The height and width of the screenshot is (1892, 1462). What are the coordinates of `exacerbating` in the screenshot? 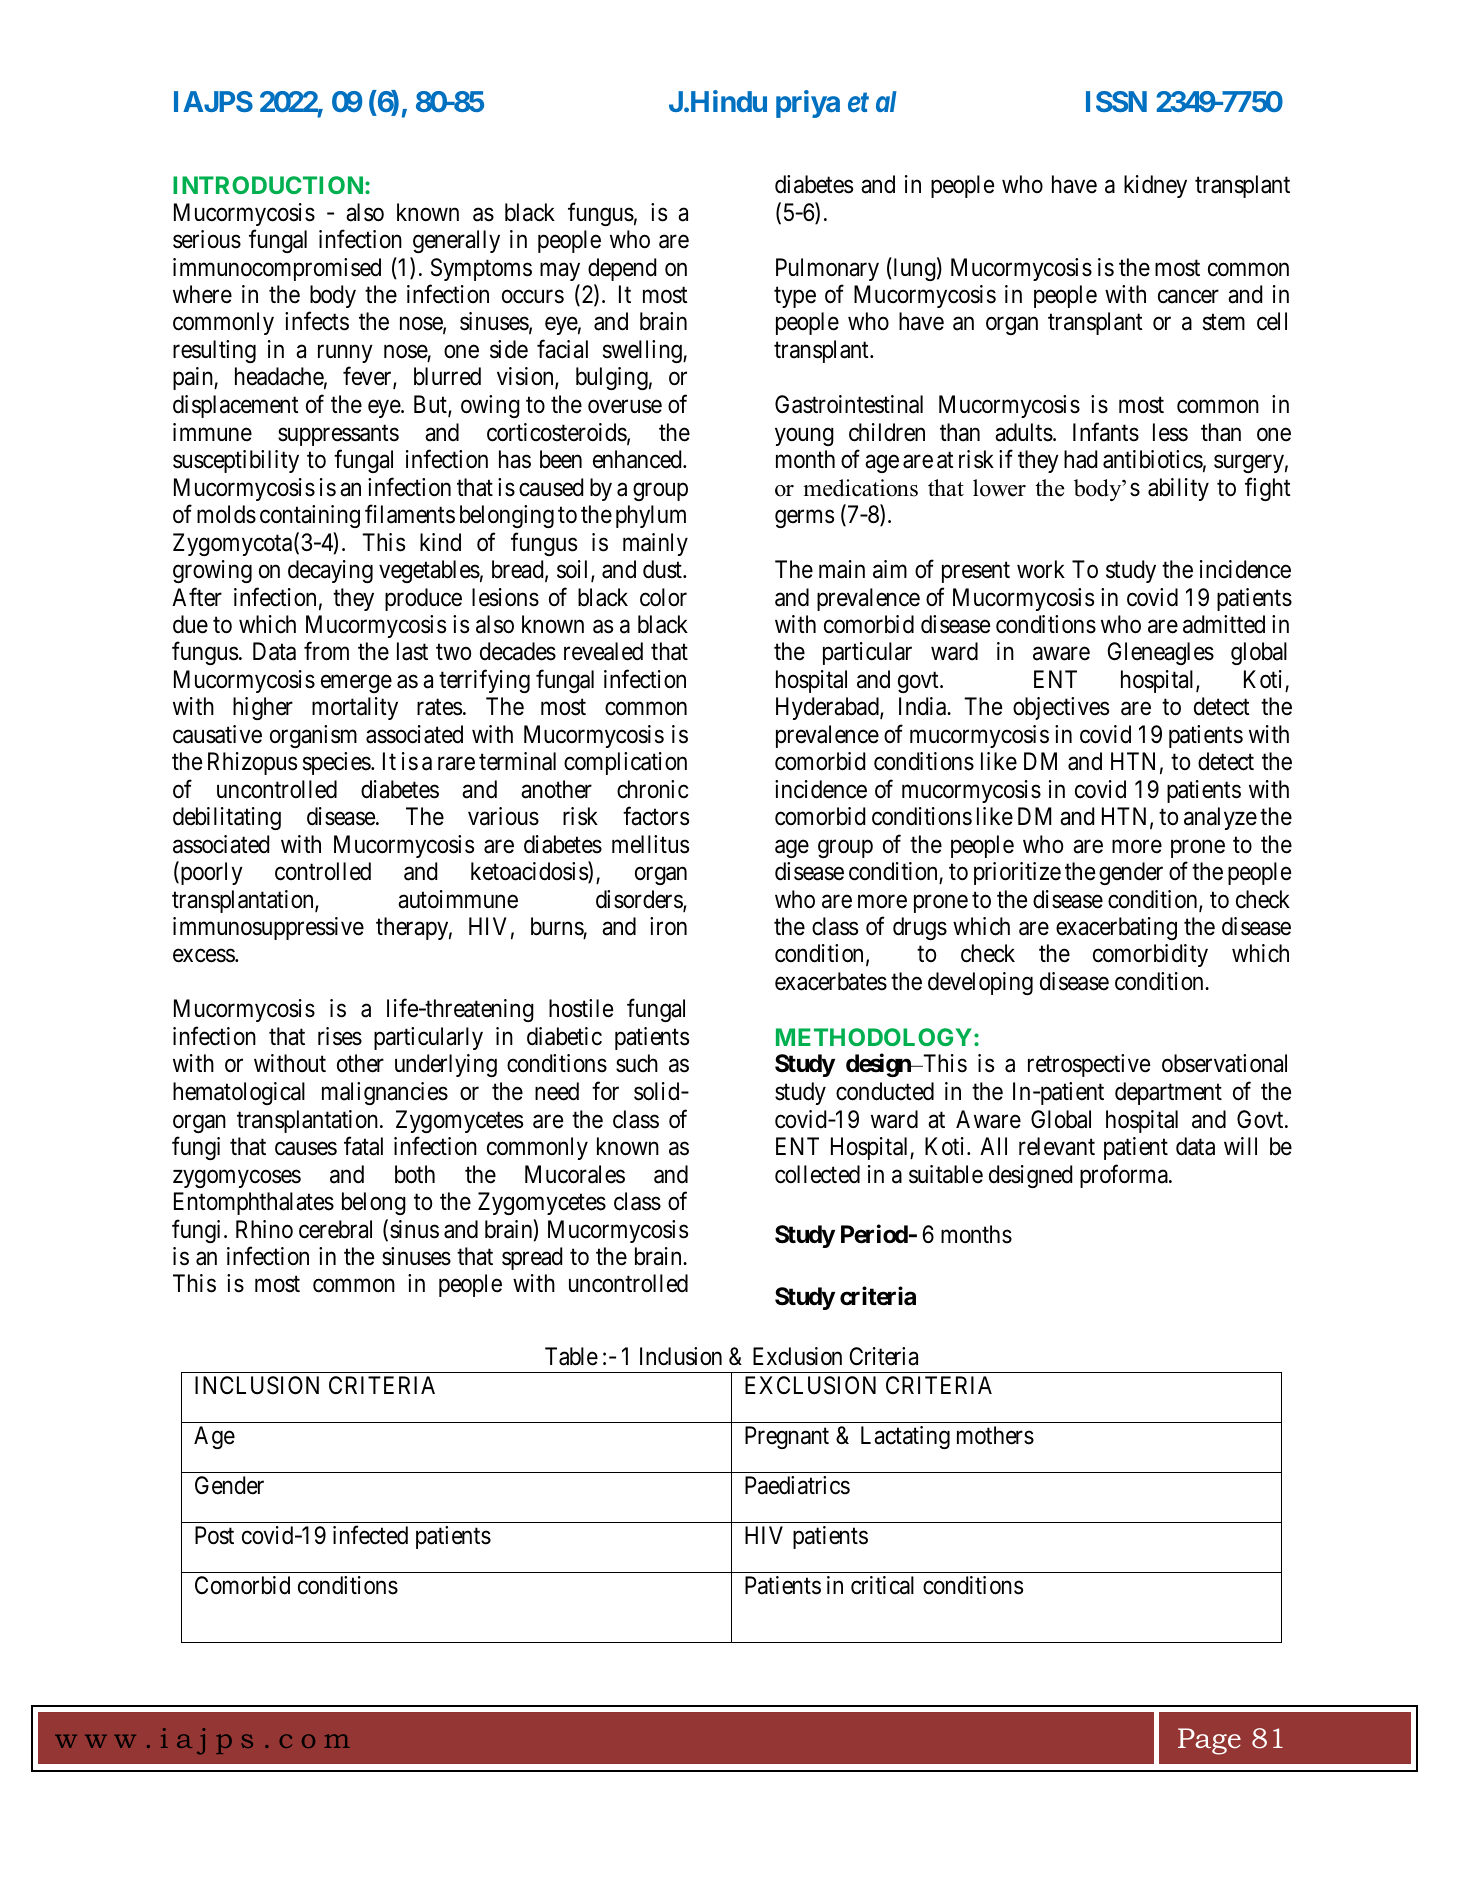 It's located at (1116, 928).
